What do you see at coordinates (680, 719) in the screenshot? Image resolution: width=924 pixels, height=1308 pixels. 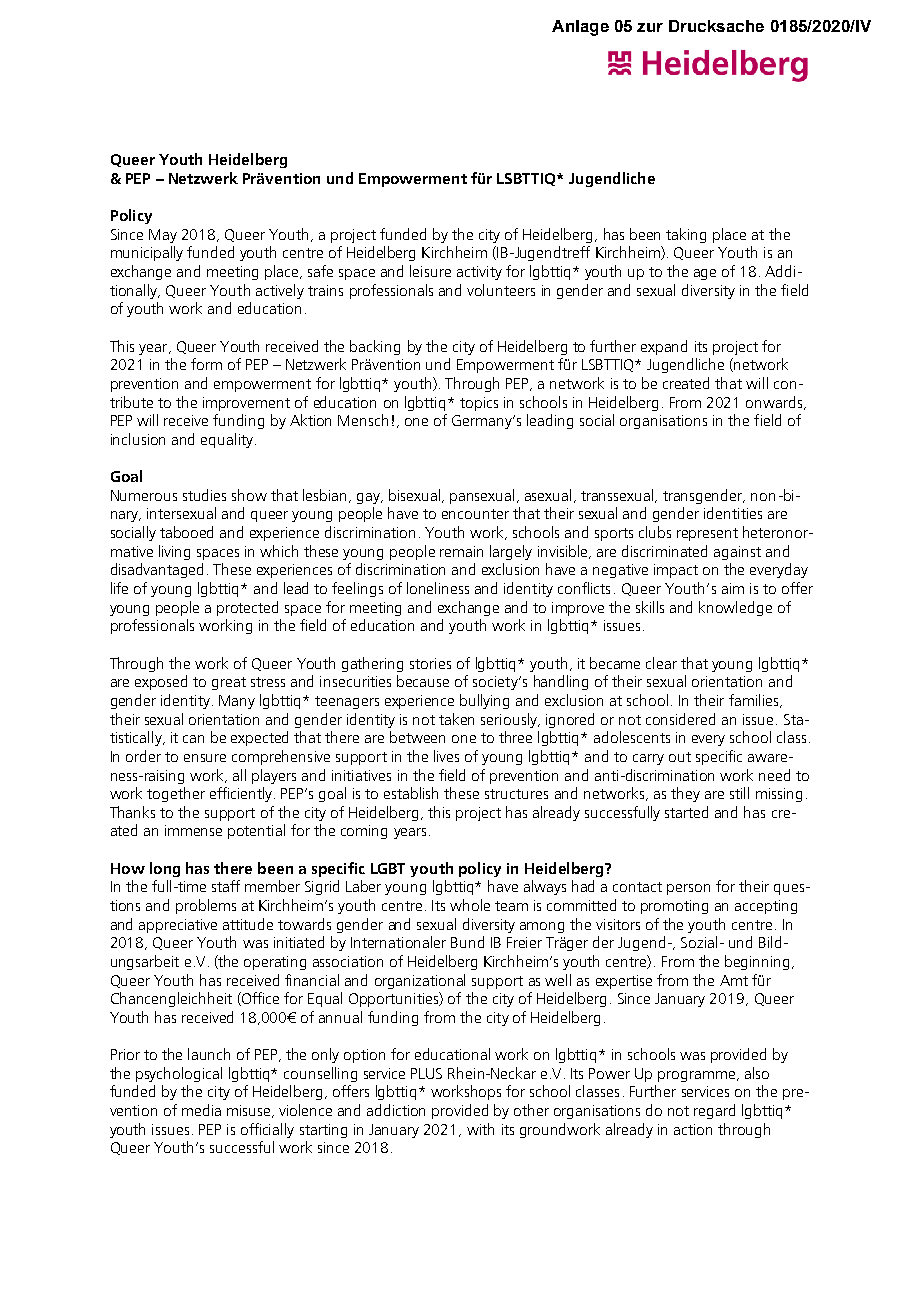 I see `considered` at bounding box center [680, 719].
